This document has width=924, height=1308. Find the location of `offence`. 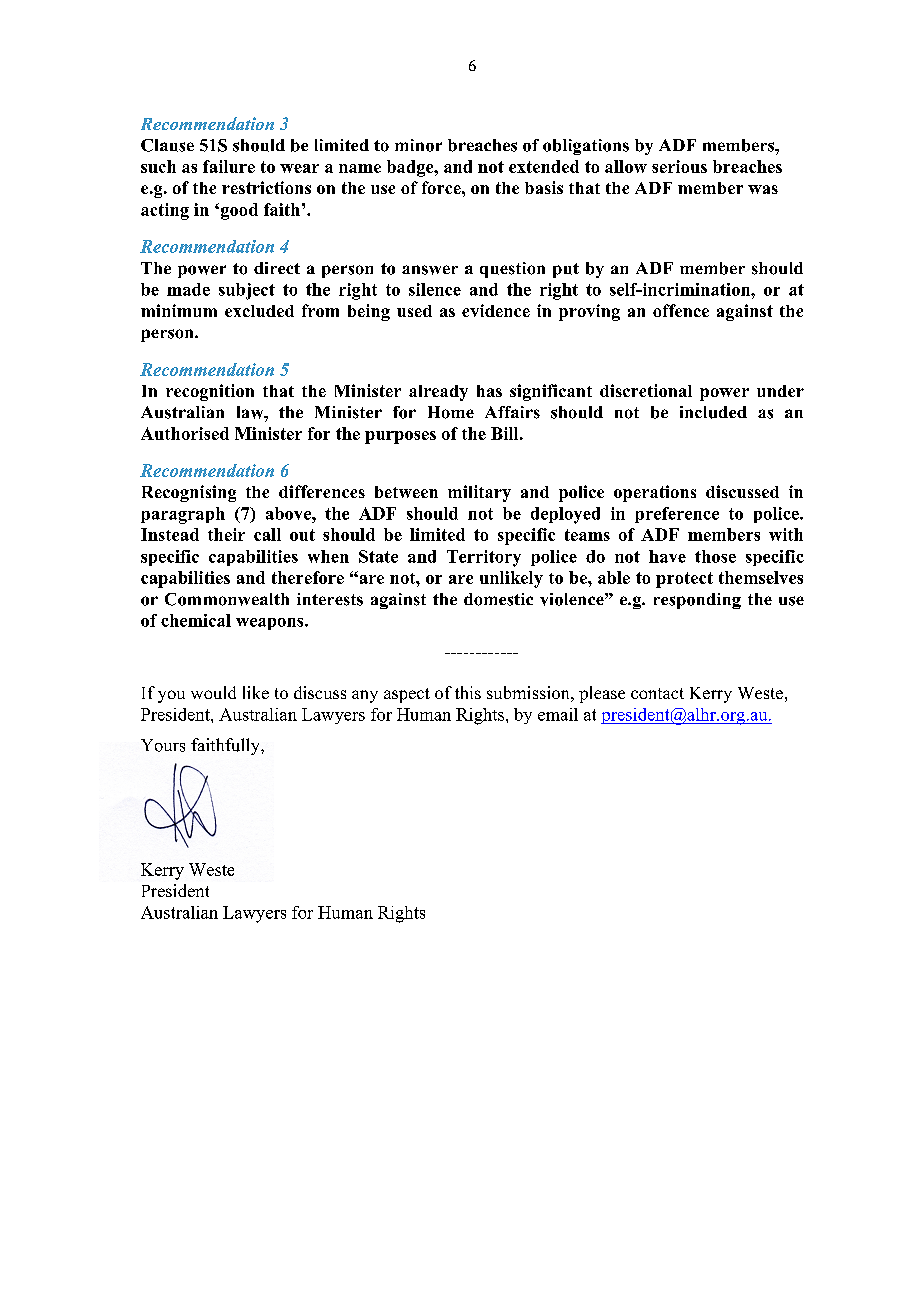

offence is located at coordinates (681, 310).
